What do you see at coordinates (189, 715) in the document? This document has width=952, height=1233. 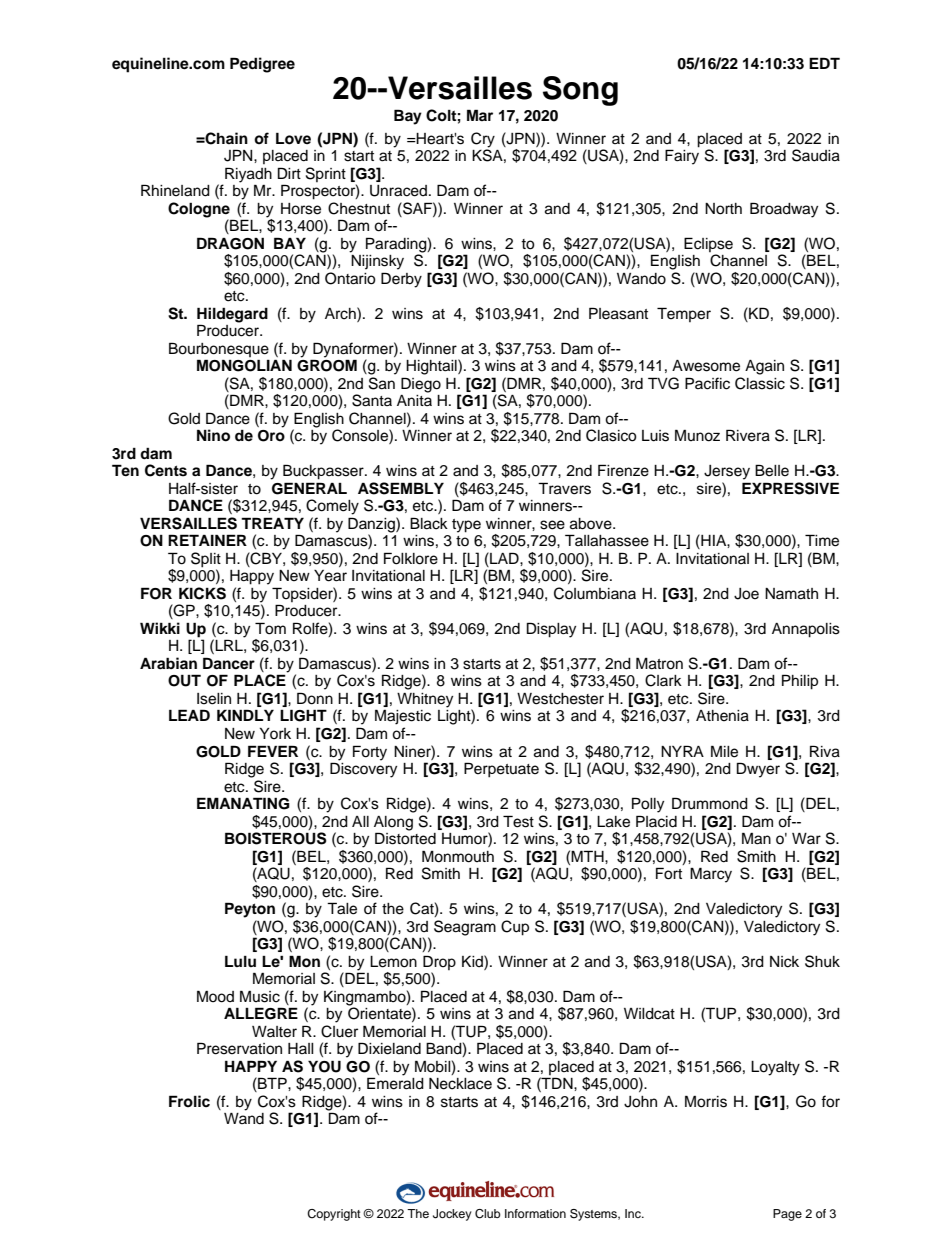 I see `LEAD` at bounding box center [189, 715].
